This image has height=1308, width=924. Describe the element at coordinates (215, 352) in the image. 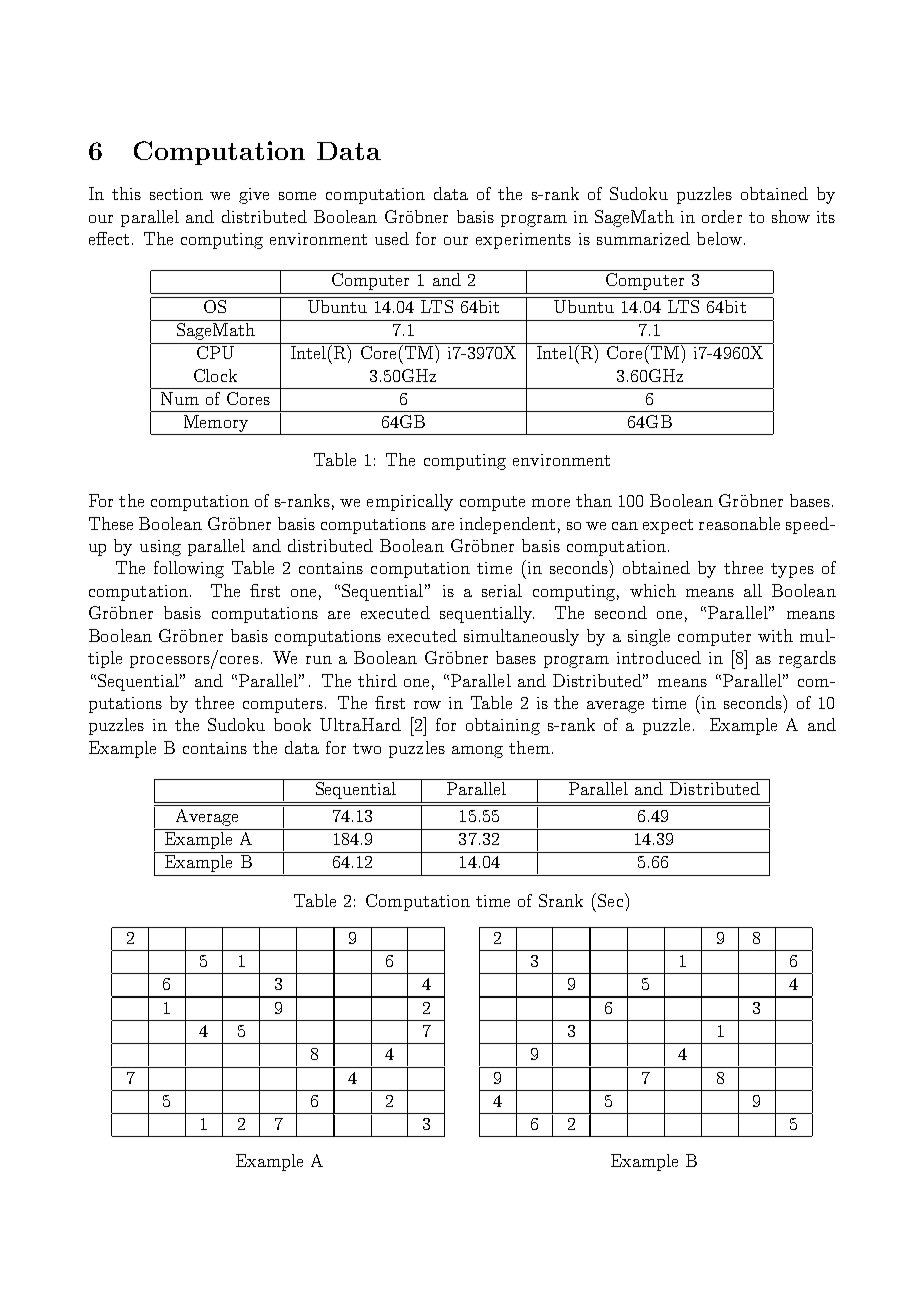

I see `CPU` at that location.
